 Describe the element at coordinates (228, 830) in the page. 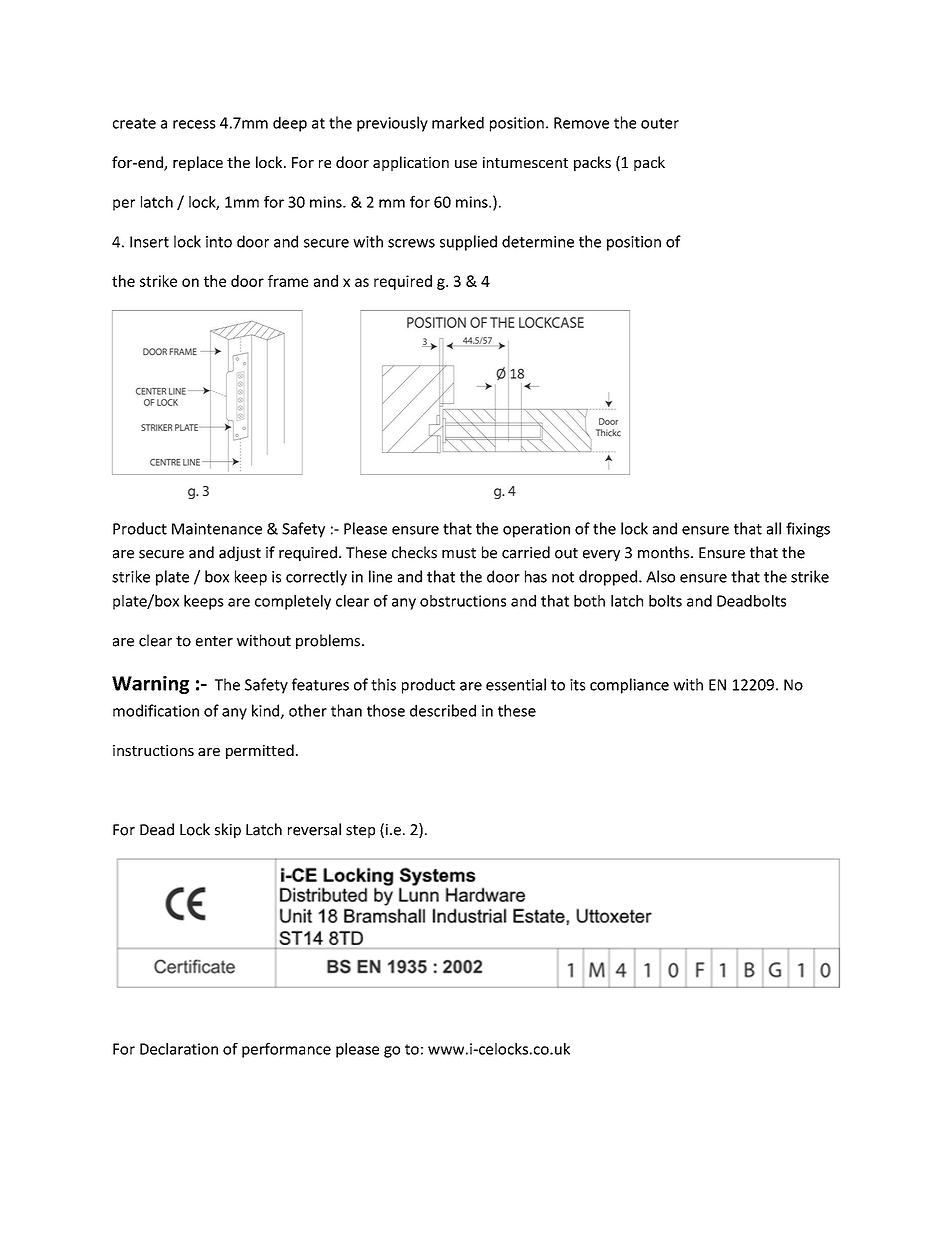

I see `skip` at that location.
